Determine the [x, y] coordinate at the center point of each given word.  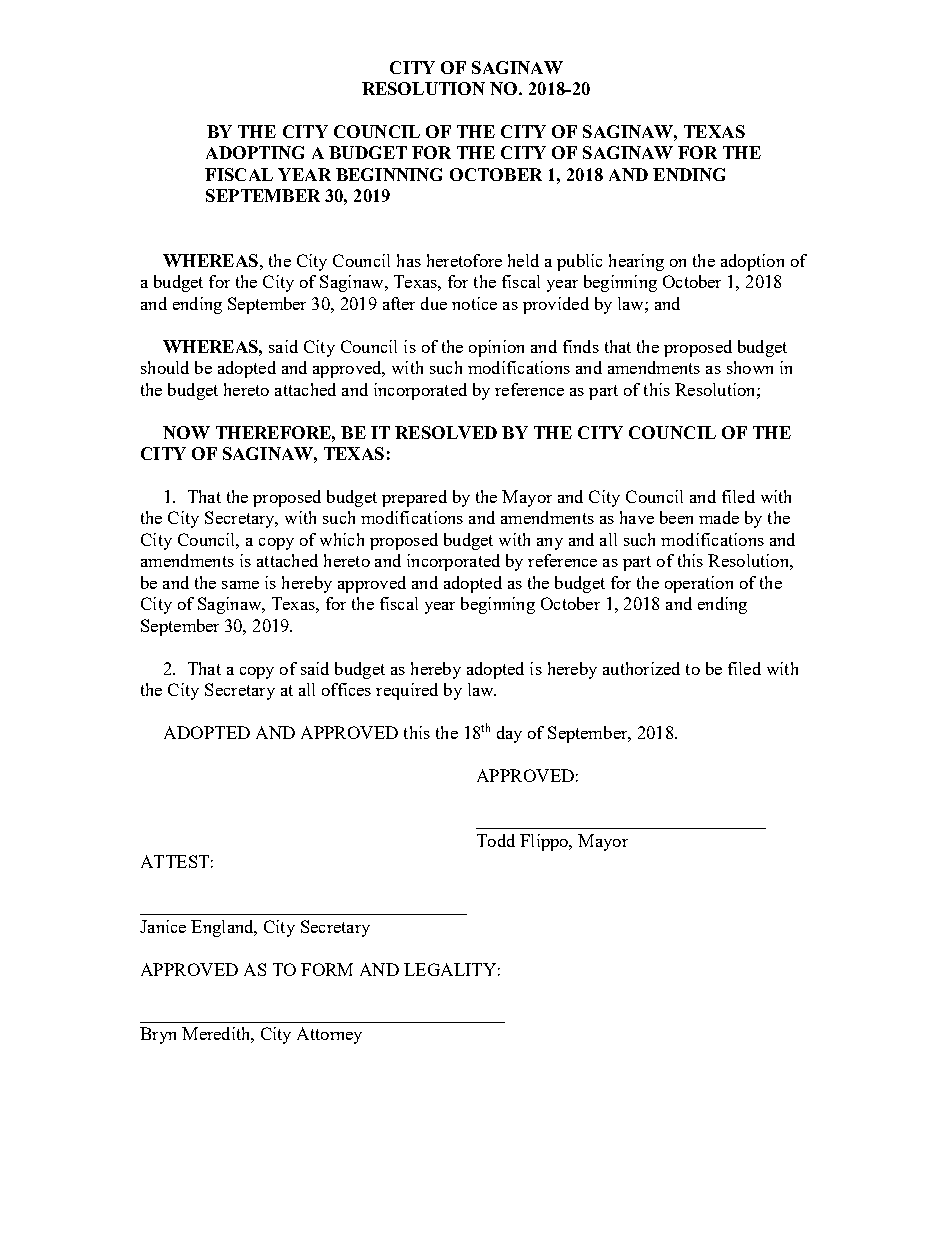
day [509, 734]
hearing [636, 262]
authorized [641, 668]
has [409, 260]
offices [346, 689]
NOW [186, 432]
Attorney [329, 1035]
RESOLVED [446, 432]
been [676, 517]
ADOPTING [255, 152]
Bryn [158, 1035]
